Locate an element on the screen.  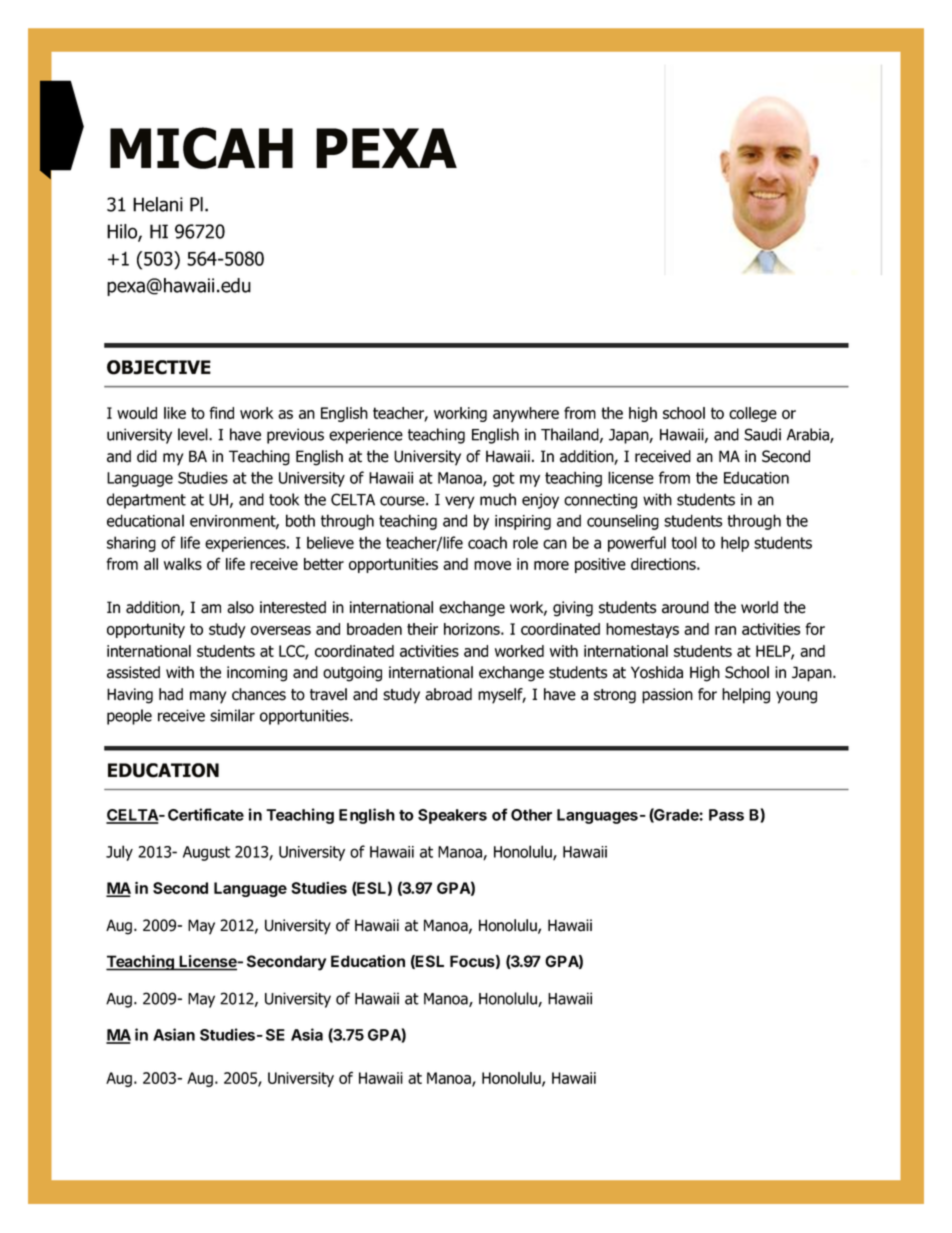
college is located at coordinates (753, 414).
